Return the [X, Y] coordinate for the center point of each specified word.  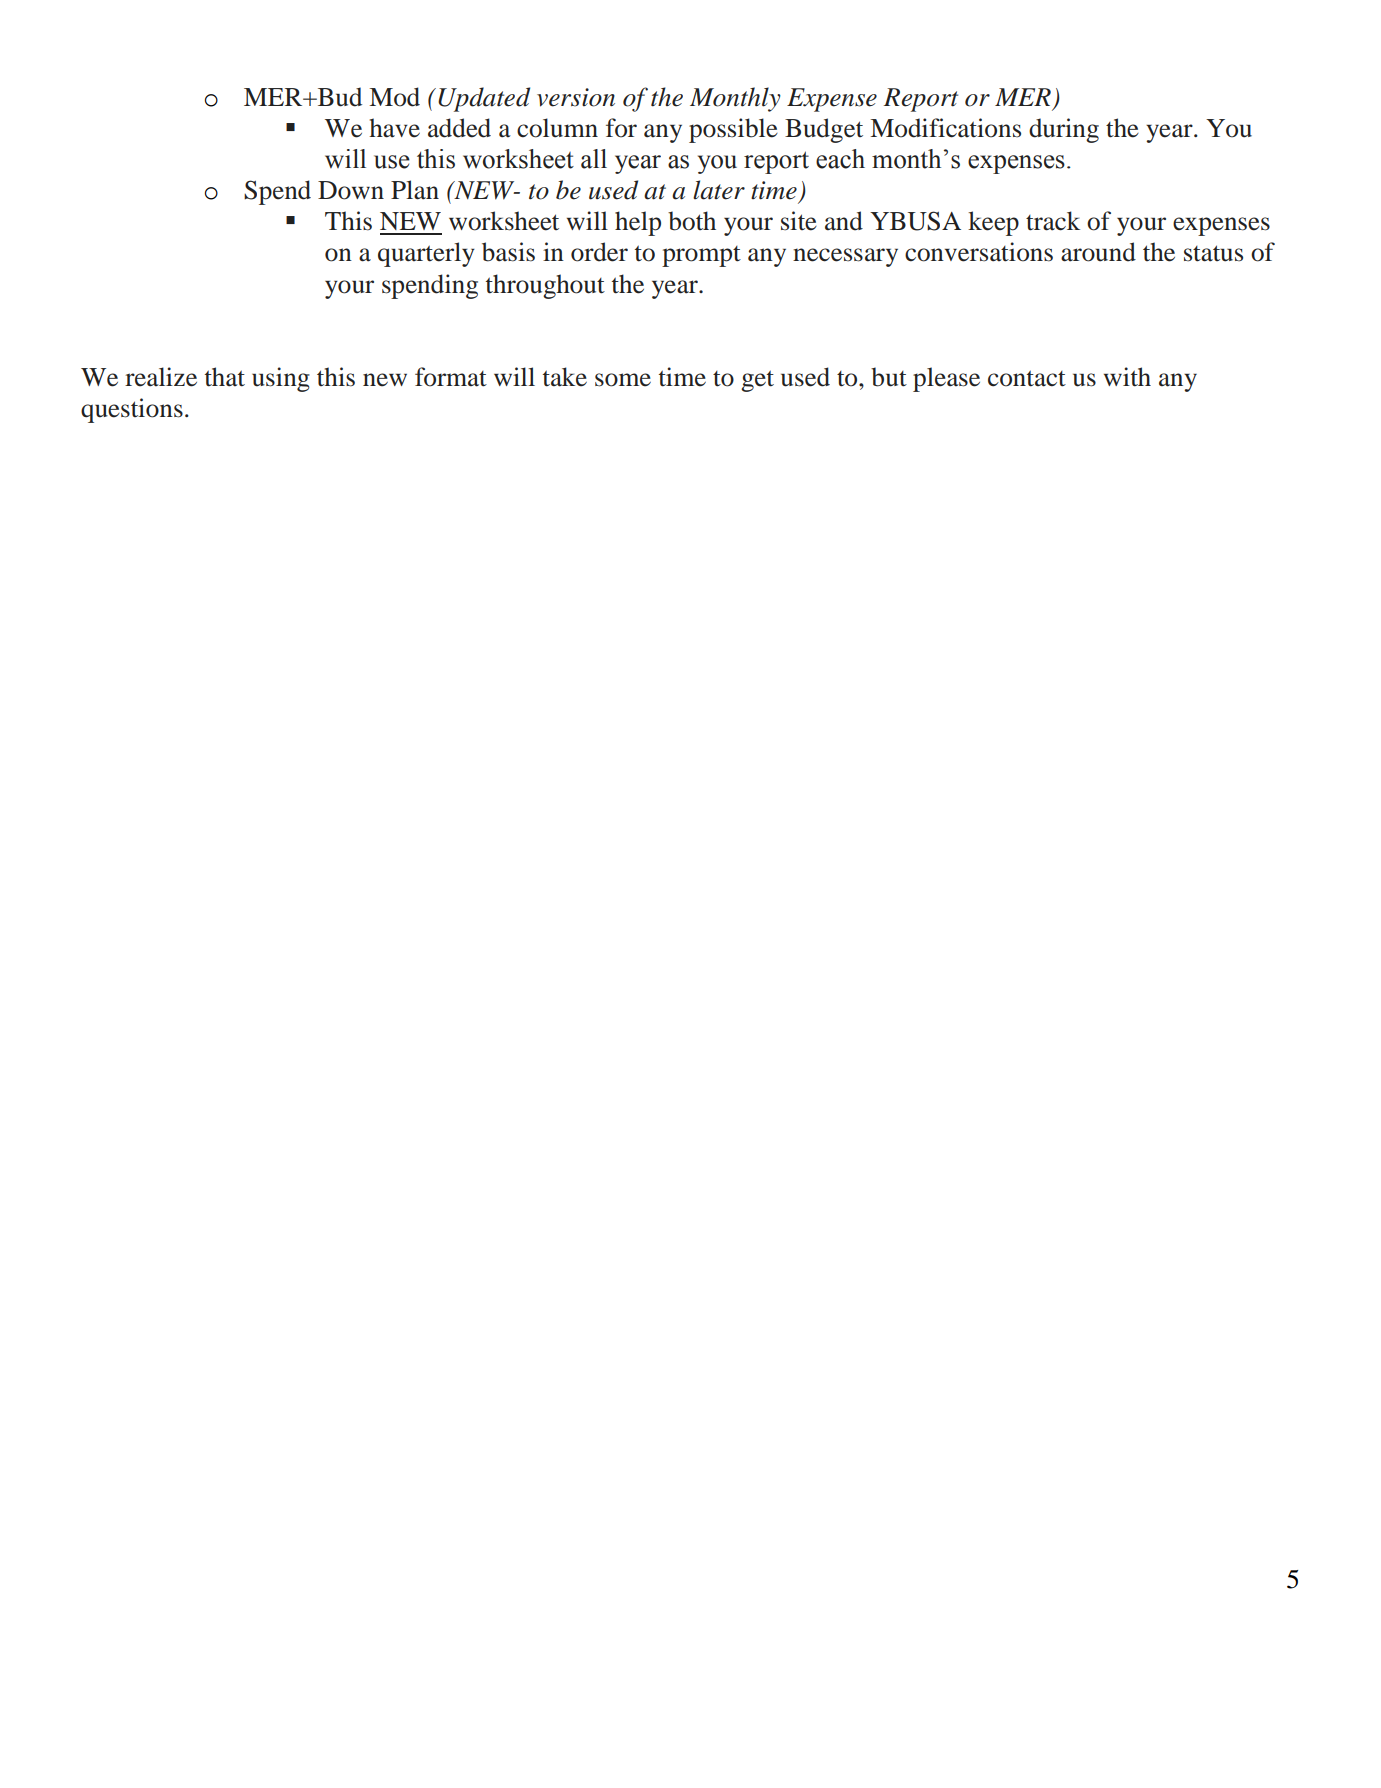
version [576, 97]
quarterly [426, 254]
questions [132, 410]
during [1064, 130]
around [1098, 252]
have [394, 128]
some [623, 380]
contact [1027, 378]
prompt [701, 256]
